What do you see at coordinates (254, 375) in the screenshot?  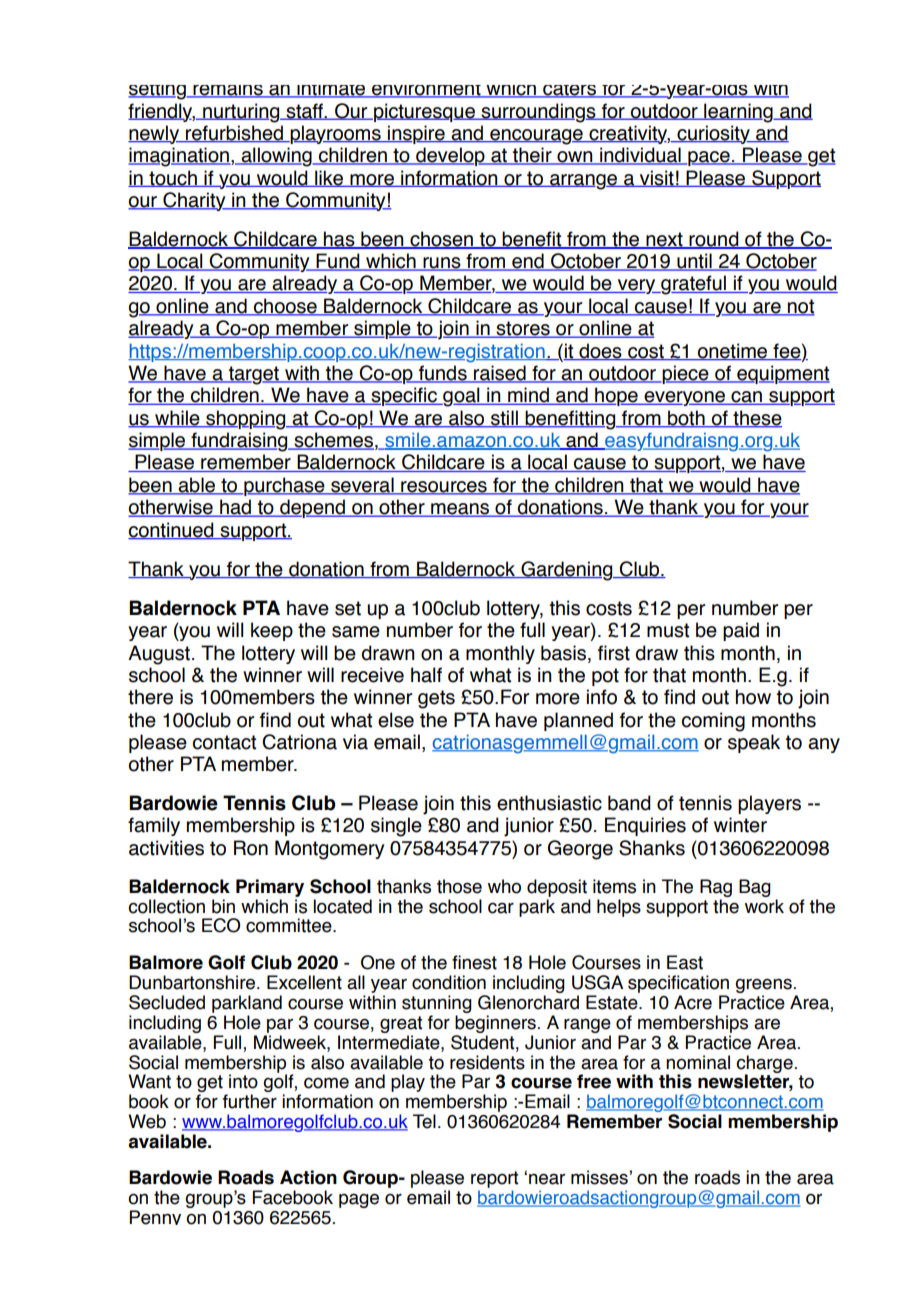 I see `target` at bounding box center [254, 375].
